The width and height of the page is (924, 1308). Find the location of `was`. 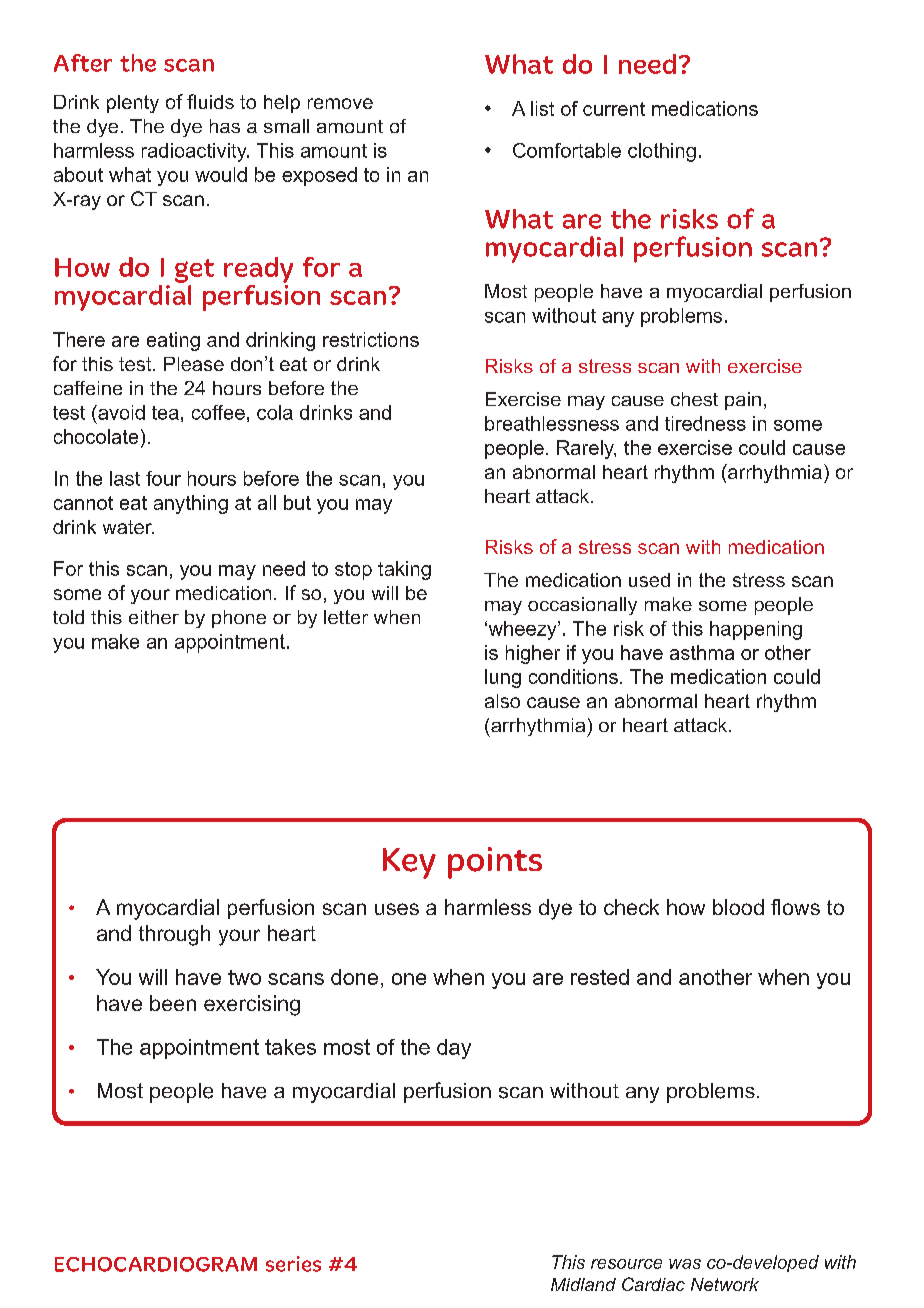

was is located at coordinates (685, 1264).
